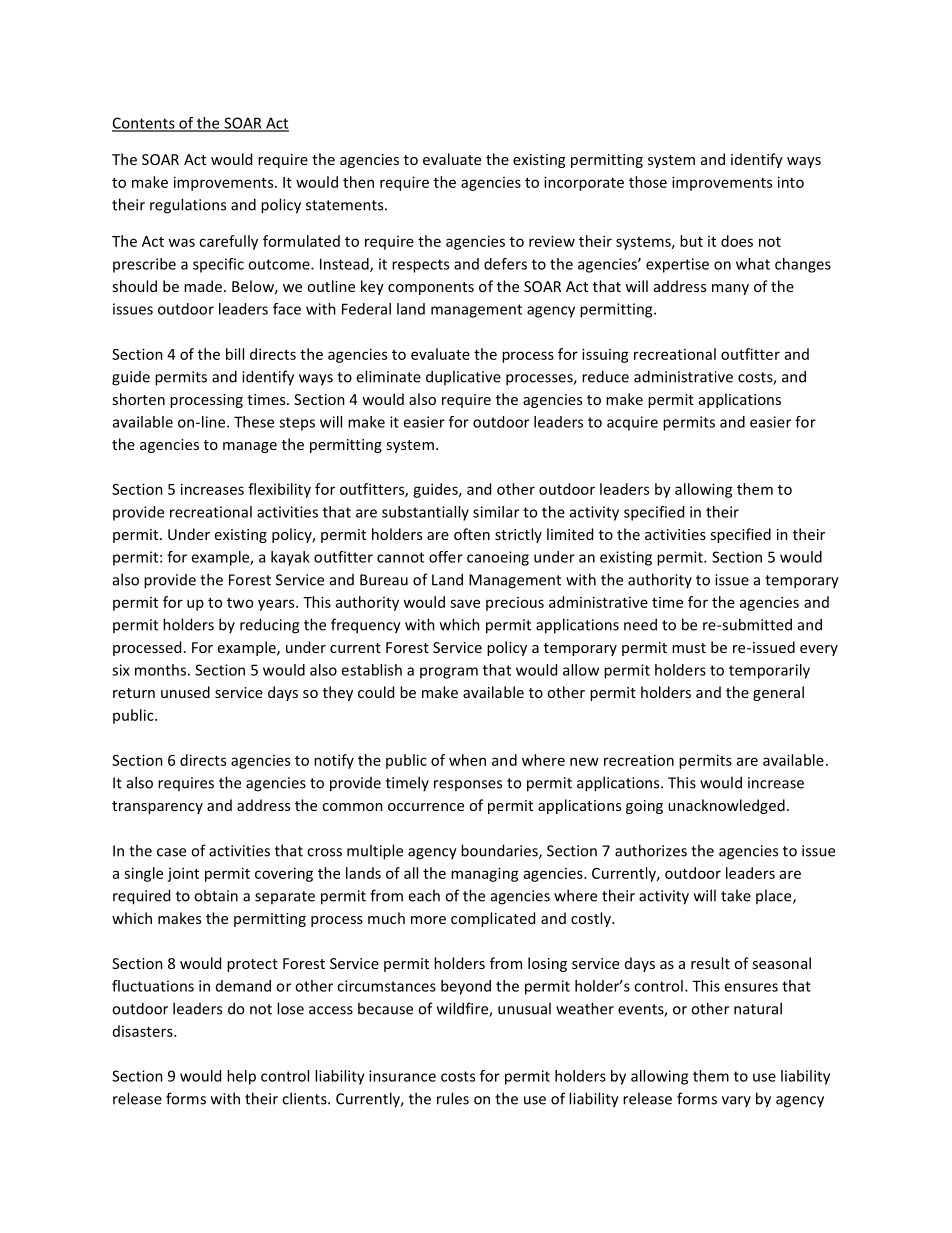  I want to click on unacknowledged, so click(726, 806).
